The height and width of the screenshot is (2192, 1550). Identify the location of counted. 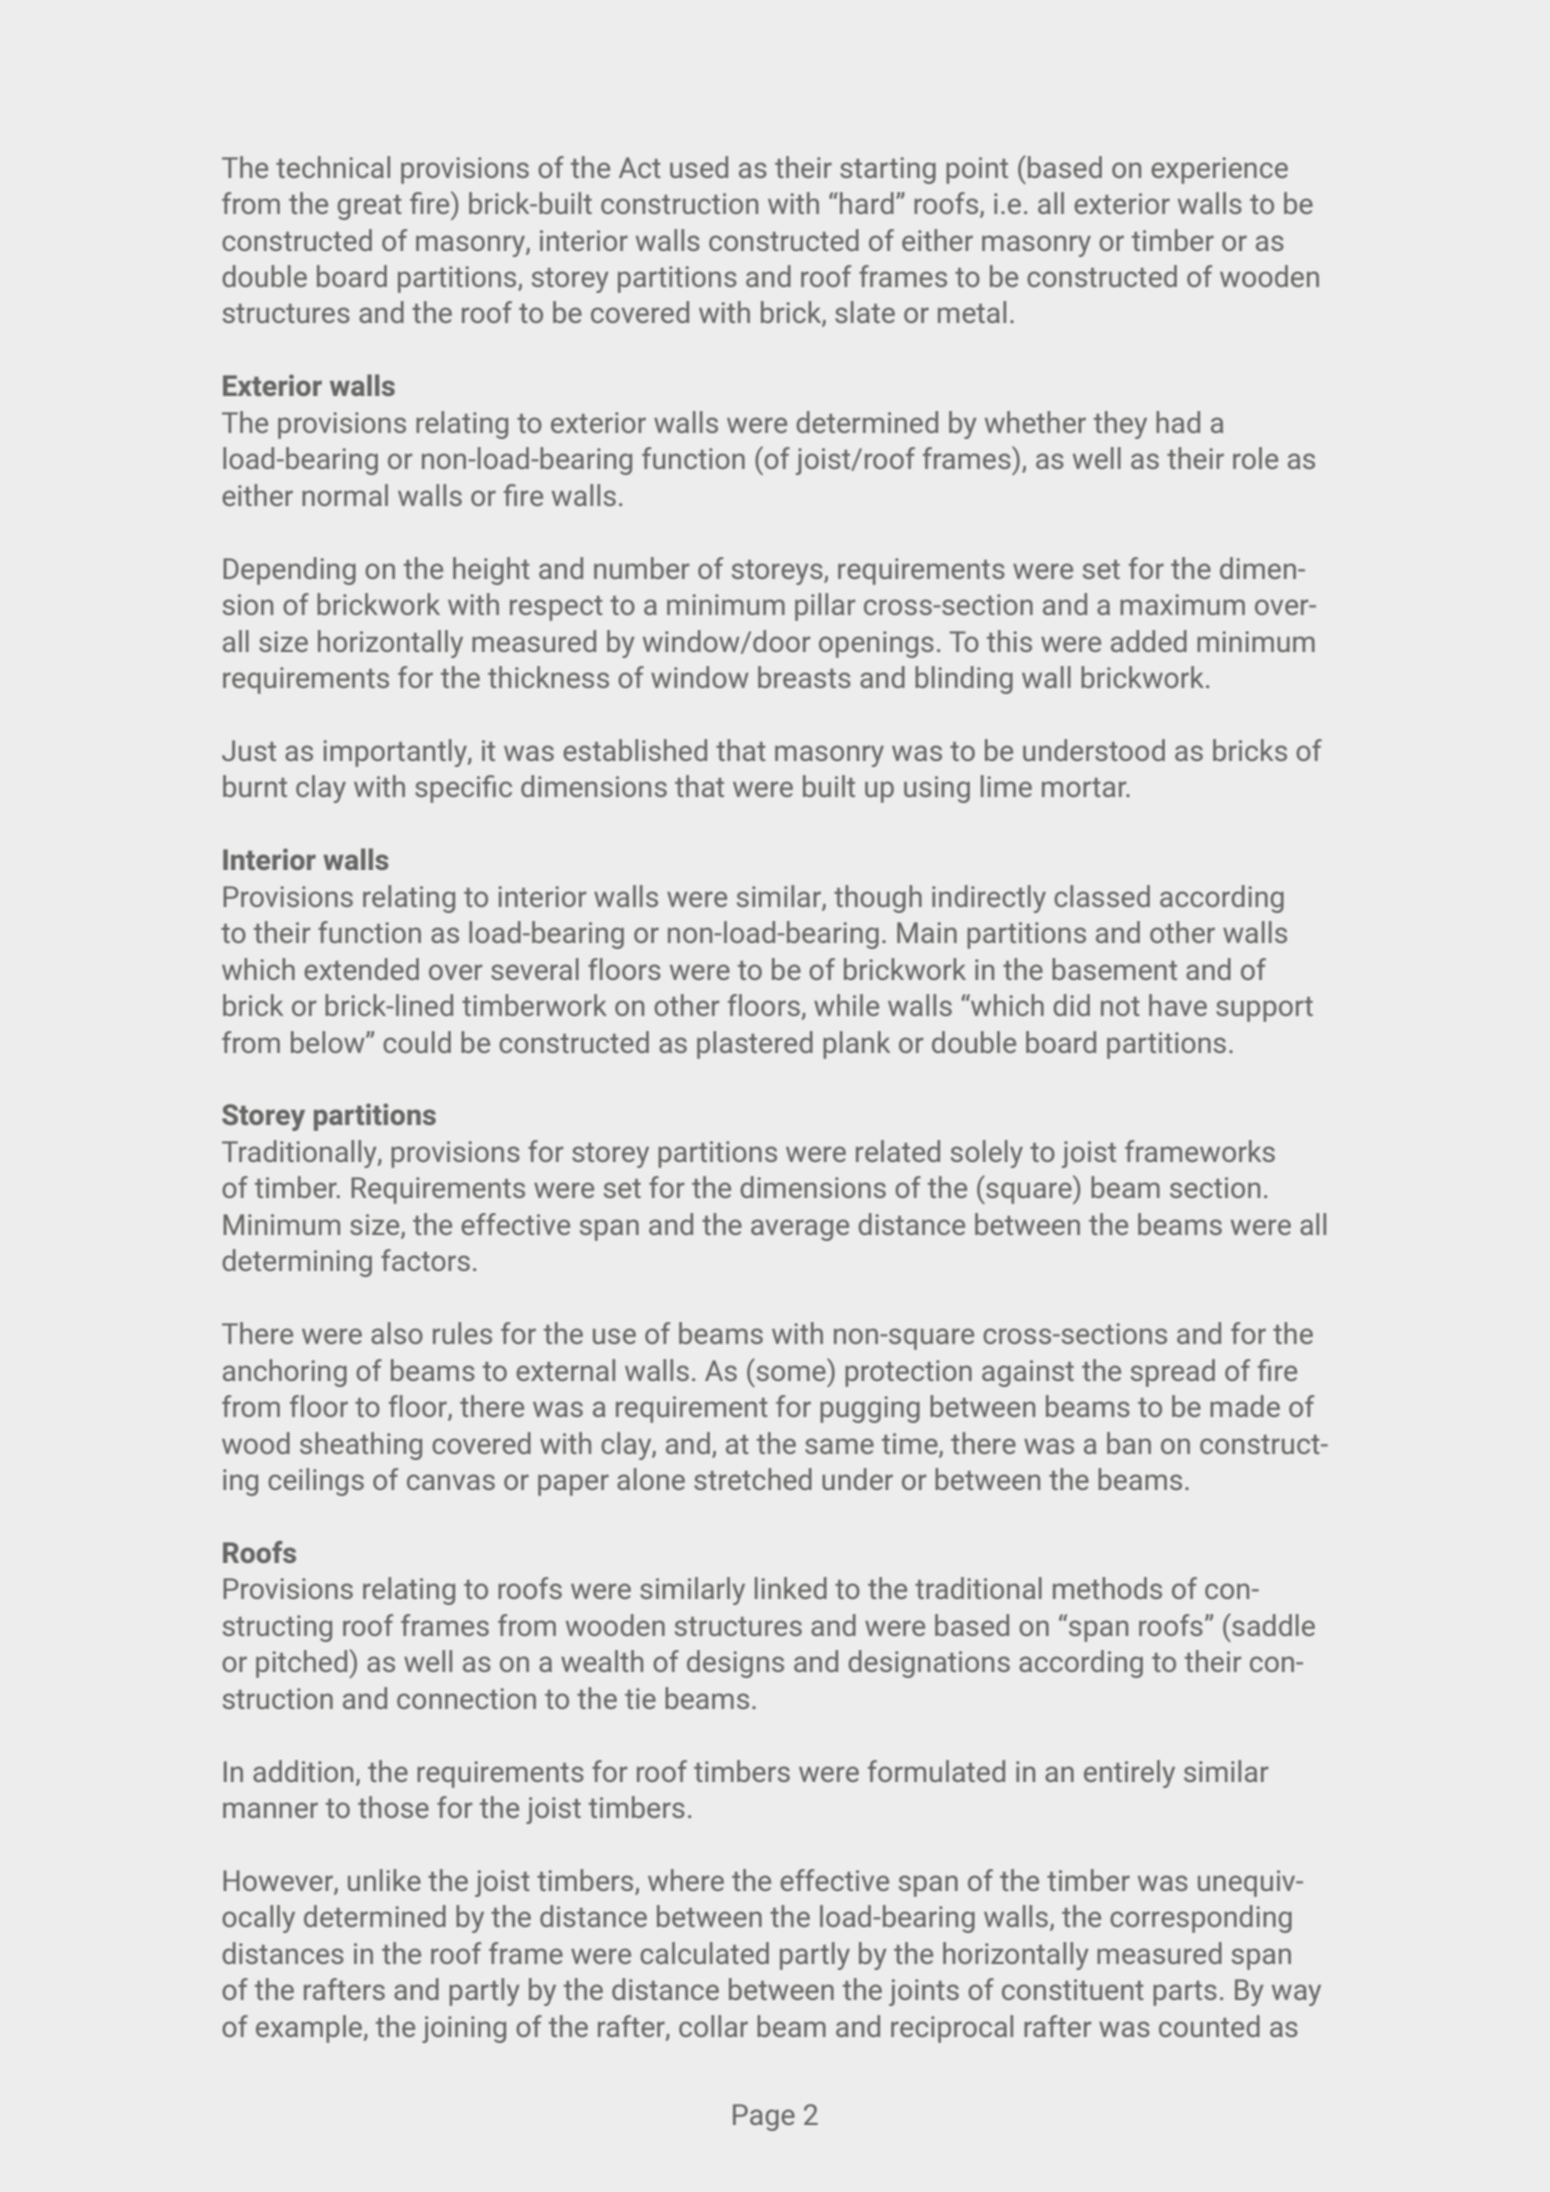
(1209, 2026).
